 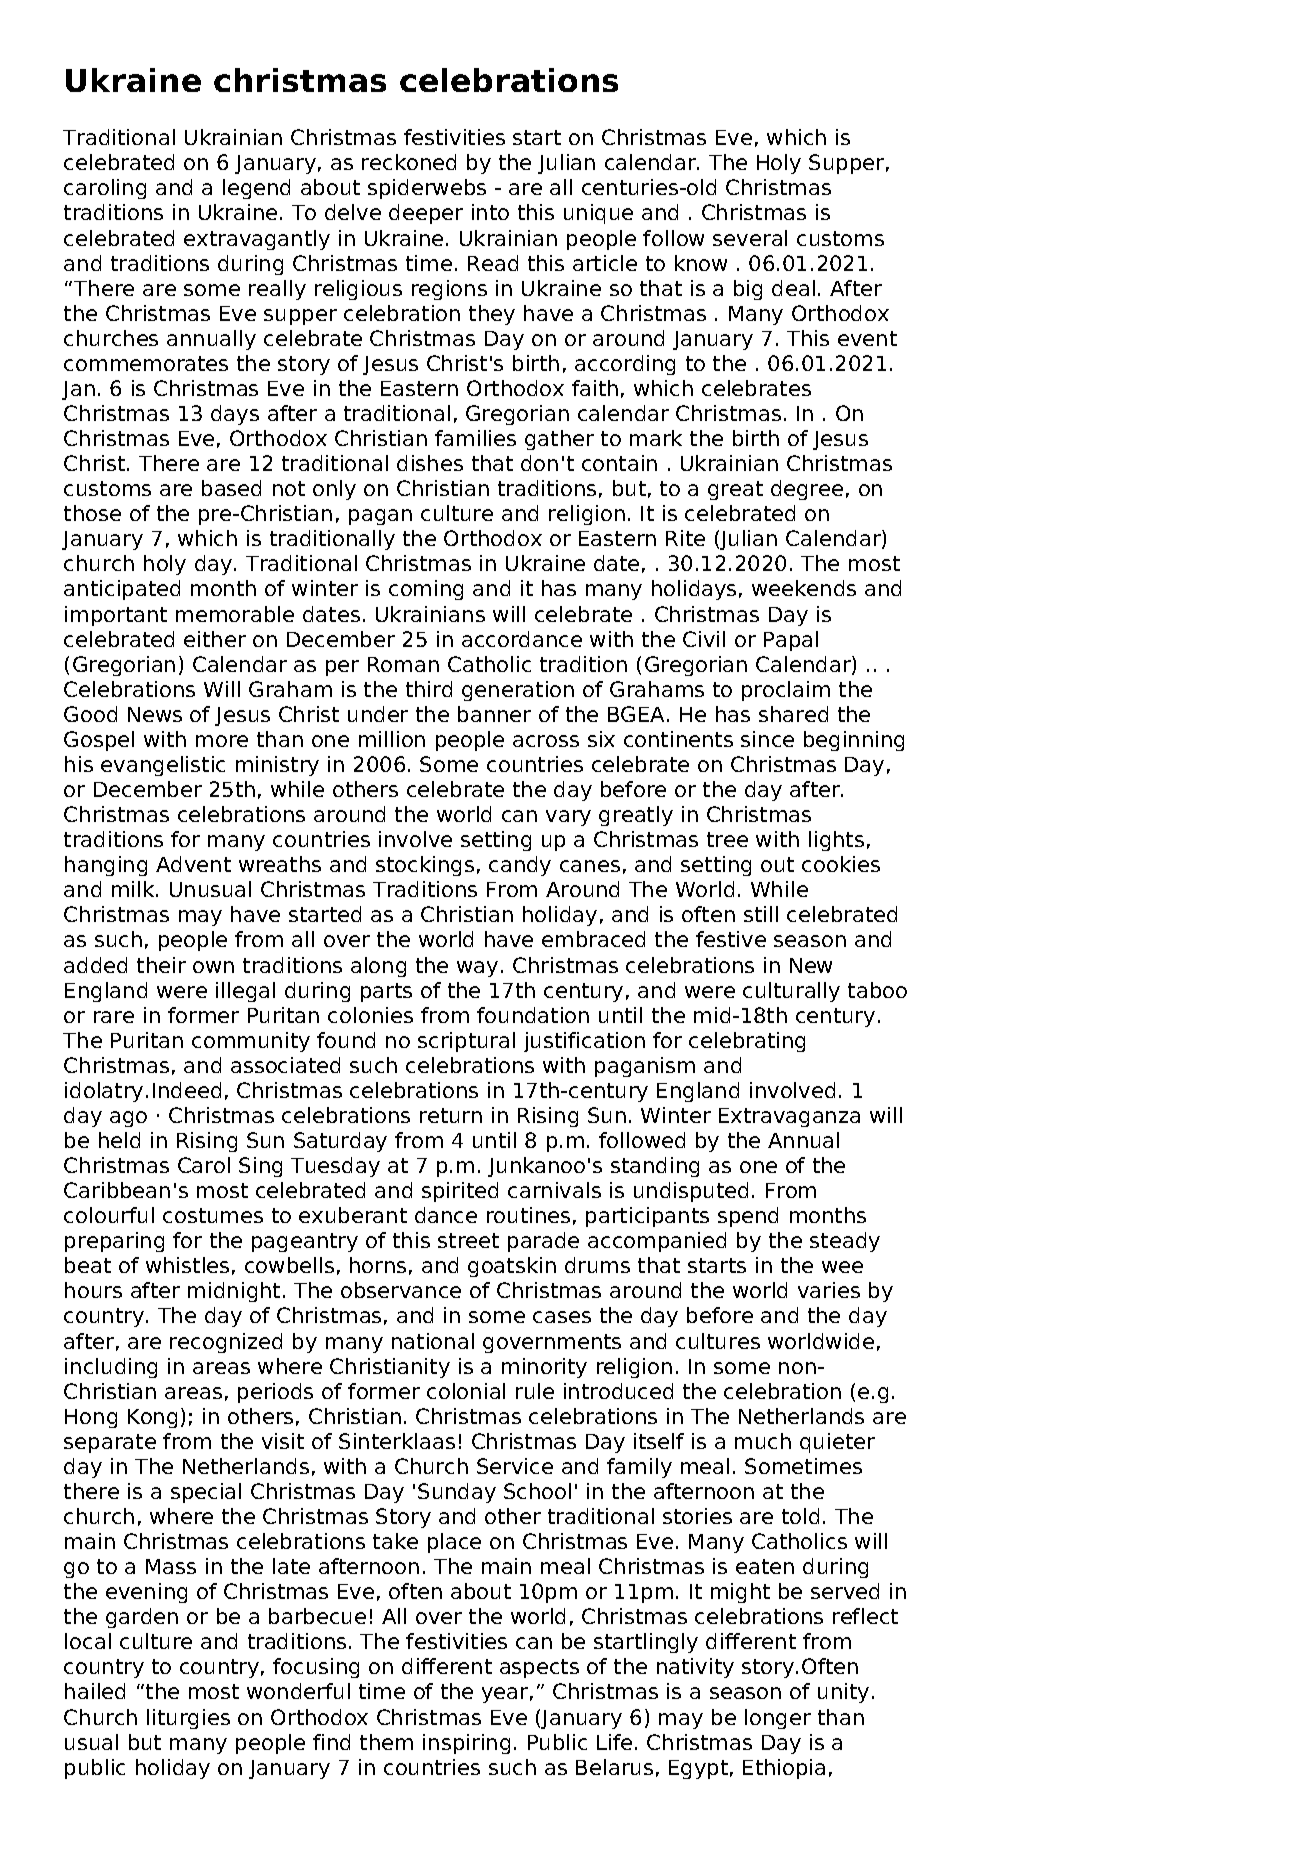 I want to click on into, so click(x=490, y=212).
